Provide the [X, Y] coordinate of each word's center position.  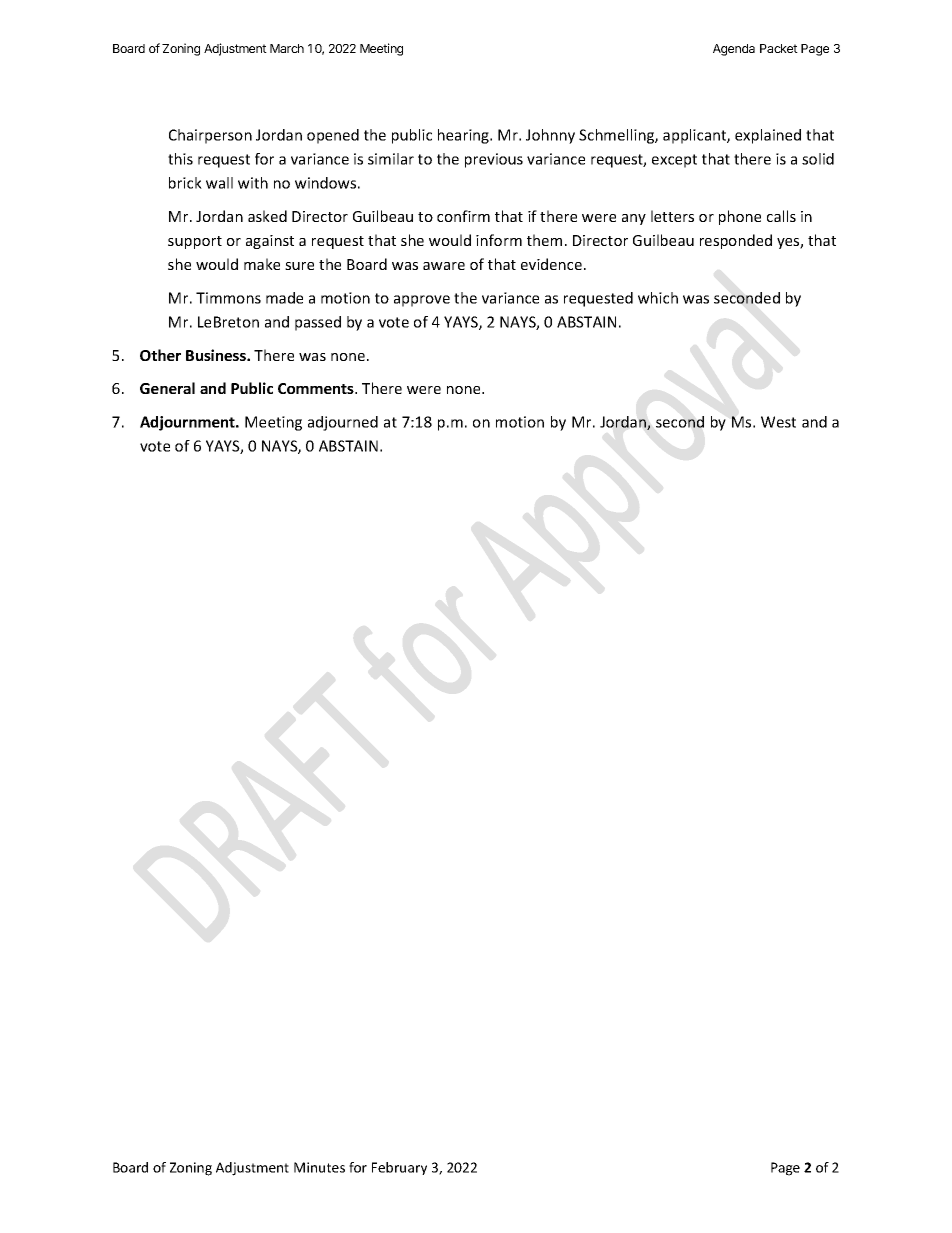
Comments [317, 388]
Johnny [550, 136]
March [287, 48]
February [399, 1168]
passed [318, 323]
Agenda [734, 50]
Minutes [319, 1167]
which [658, 298]
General [167, 388]
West [778, 422]
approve [422, 301]
